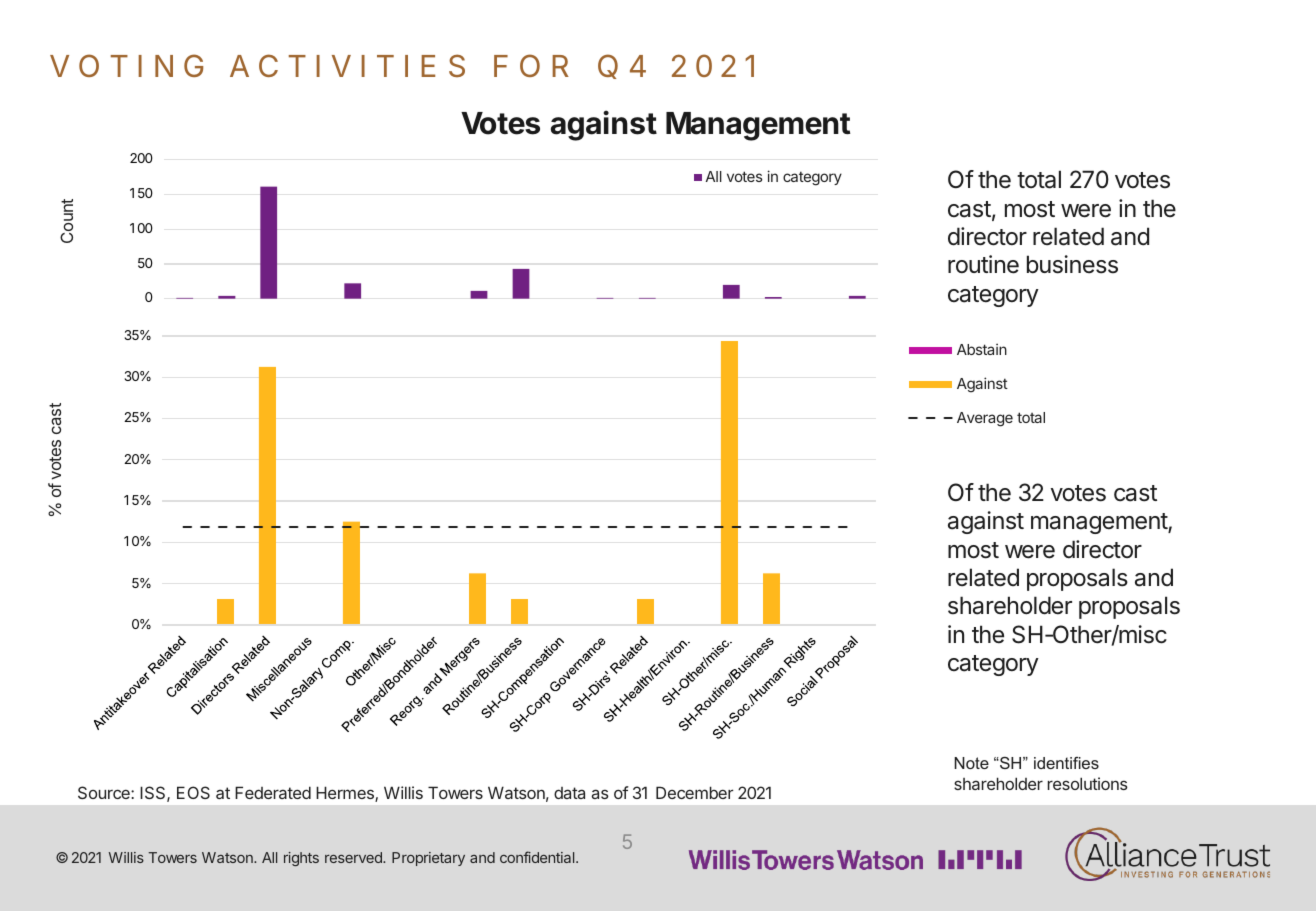 The width and height of the screenshot is (1316, 911). What do you see at coordinates (982, 349) in the screenshot?
I see `Abstain` at bounding box center [982, 349].
